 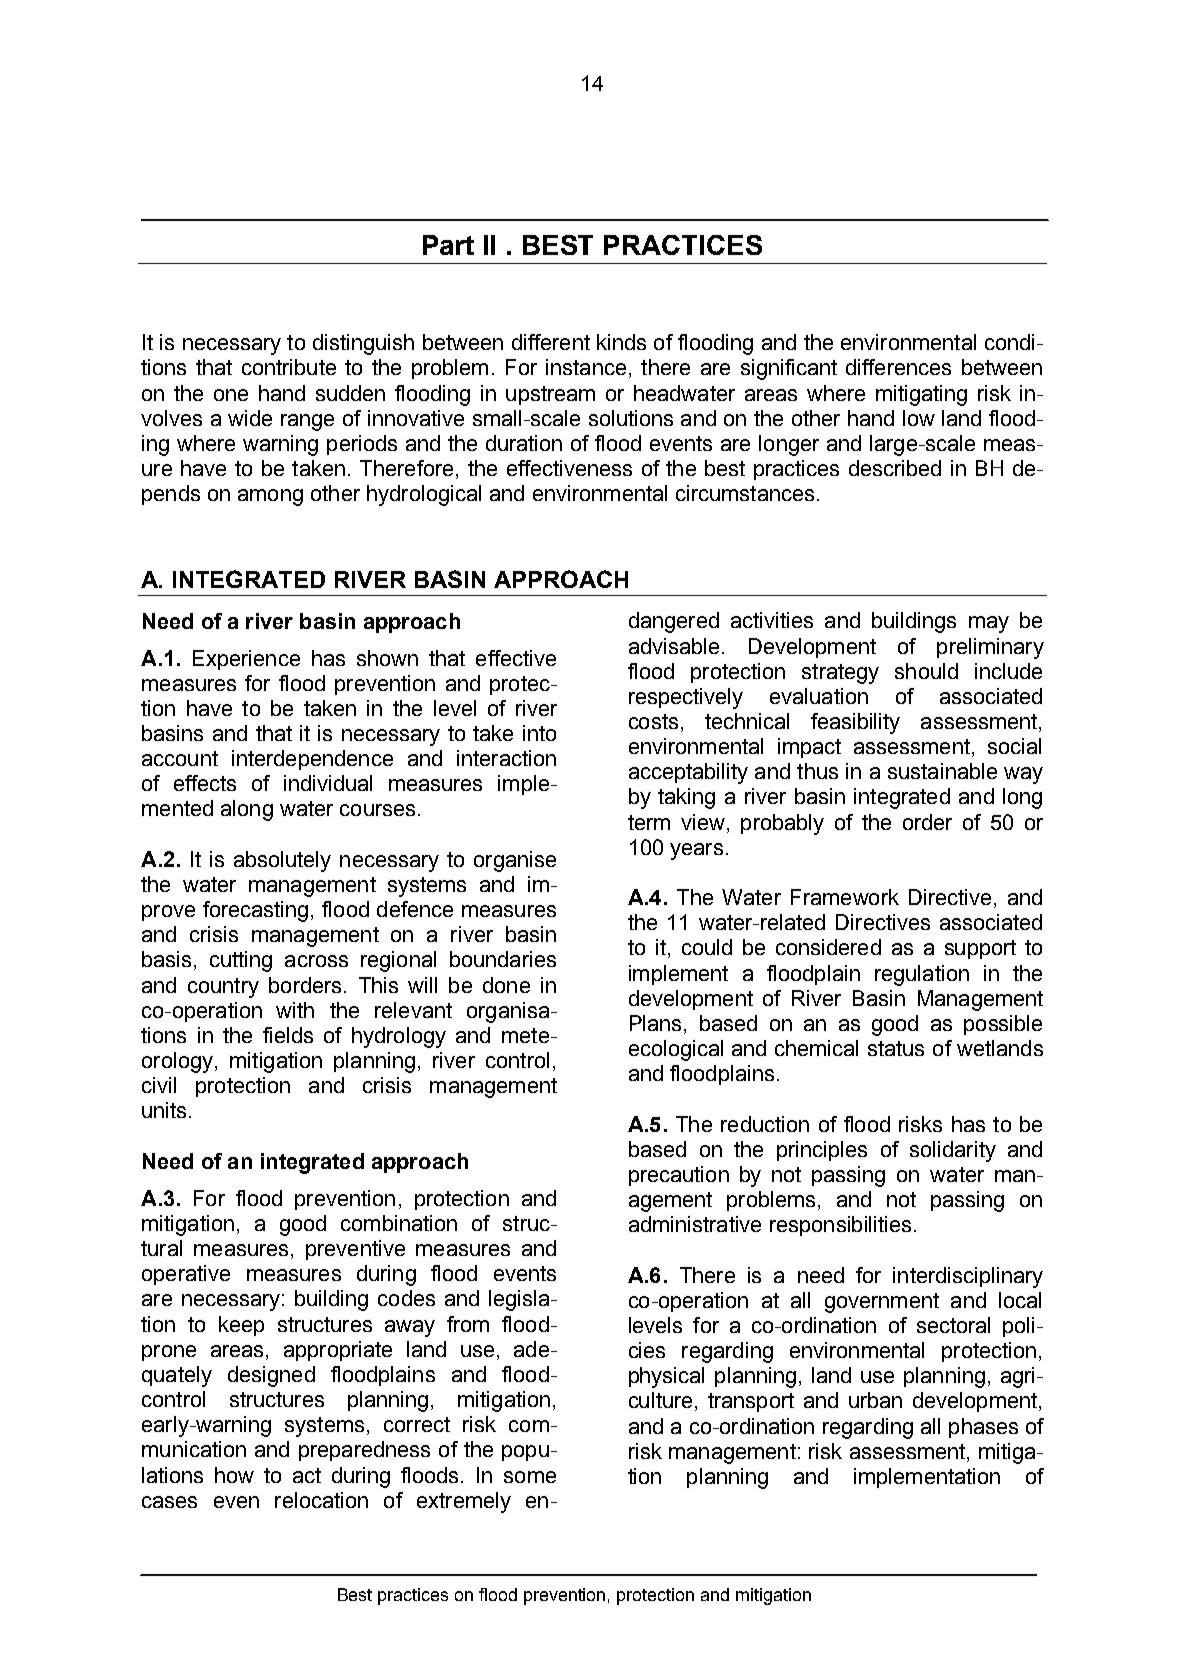 What do you see at coordinates (653, 721) in the page?
I see `costs` at bounding box center [653, 721].
